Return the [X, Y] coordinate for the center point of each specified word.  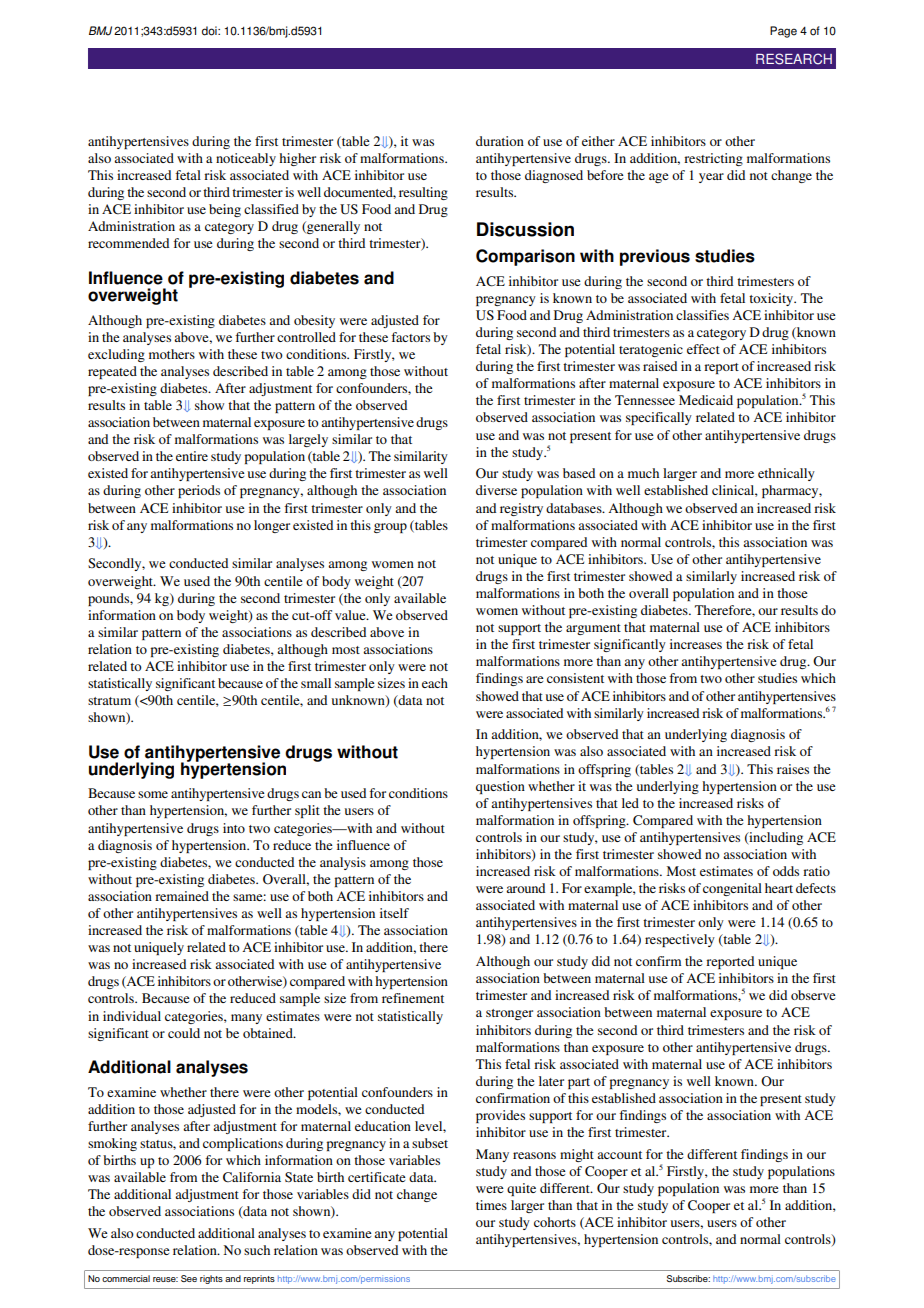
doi [210, 31]
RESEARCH [794, 59]
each [435, 683]
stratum [109, 701]
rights [211, 1279]
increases [696, 644]
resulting [423, 193]
